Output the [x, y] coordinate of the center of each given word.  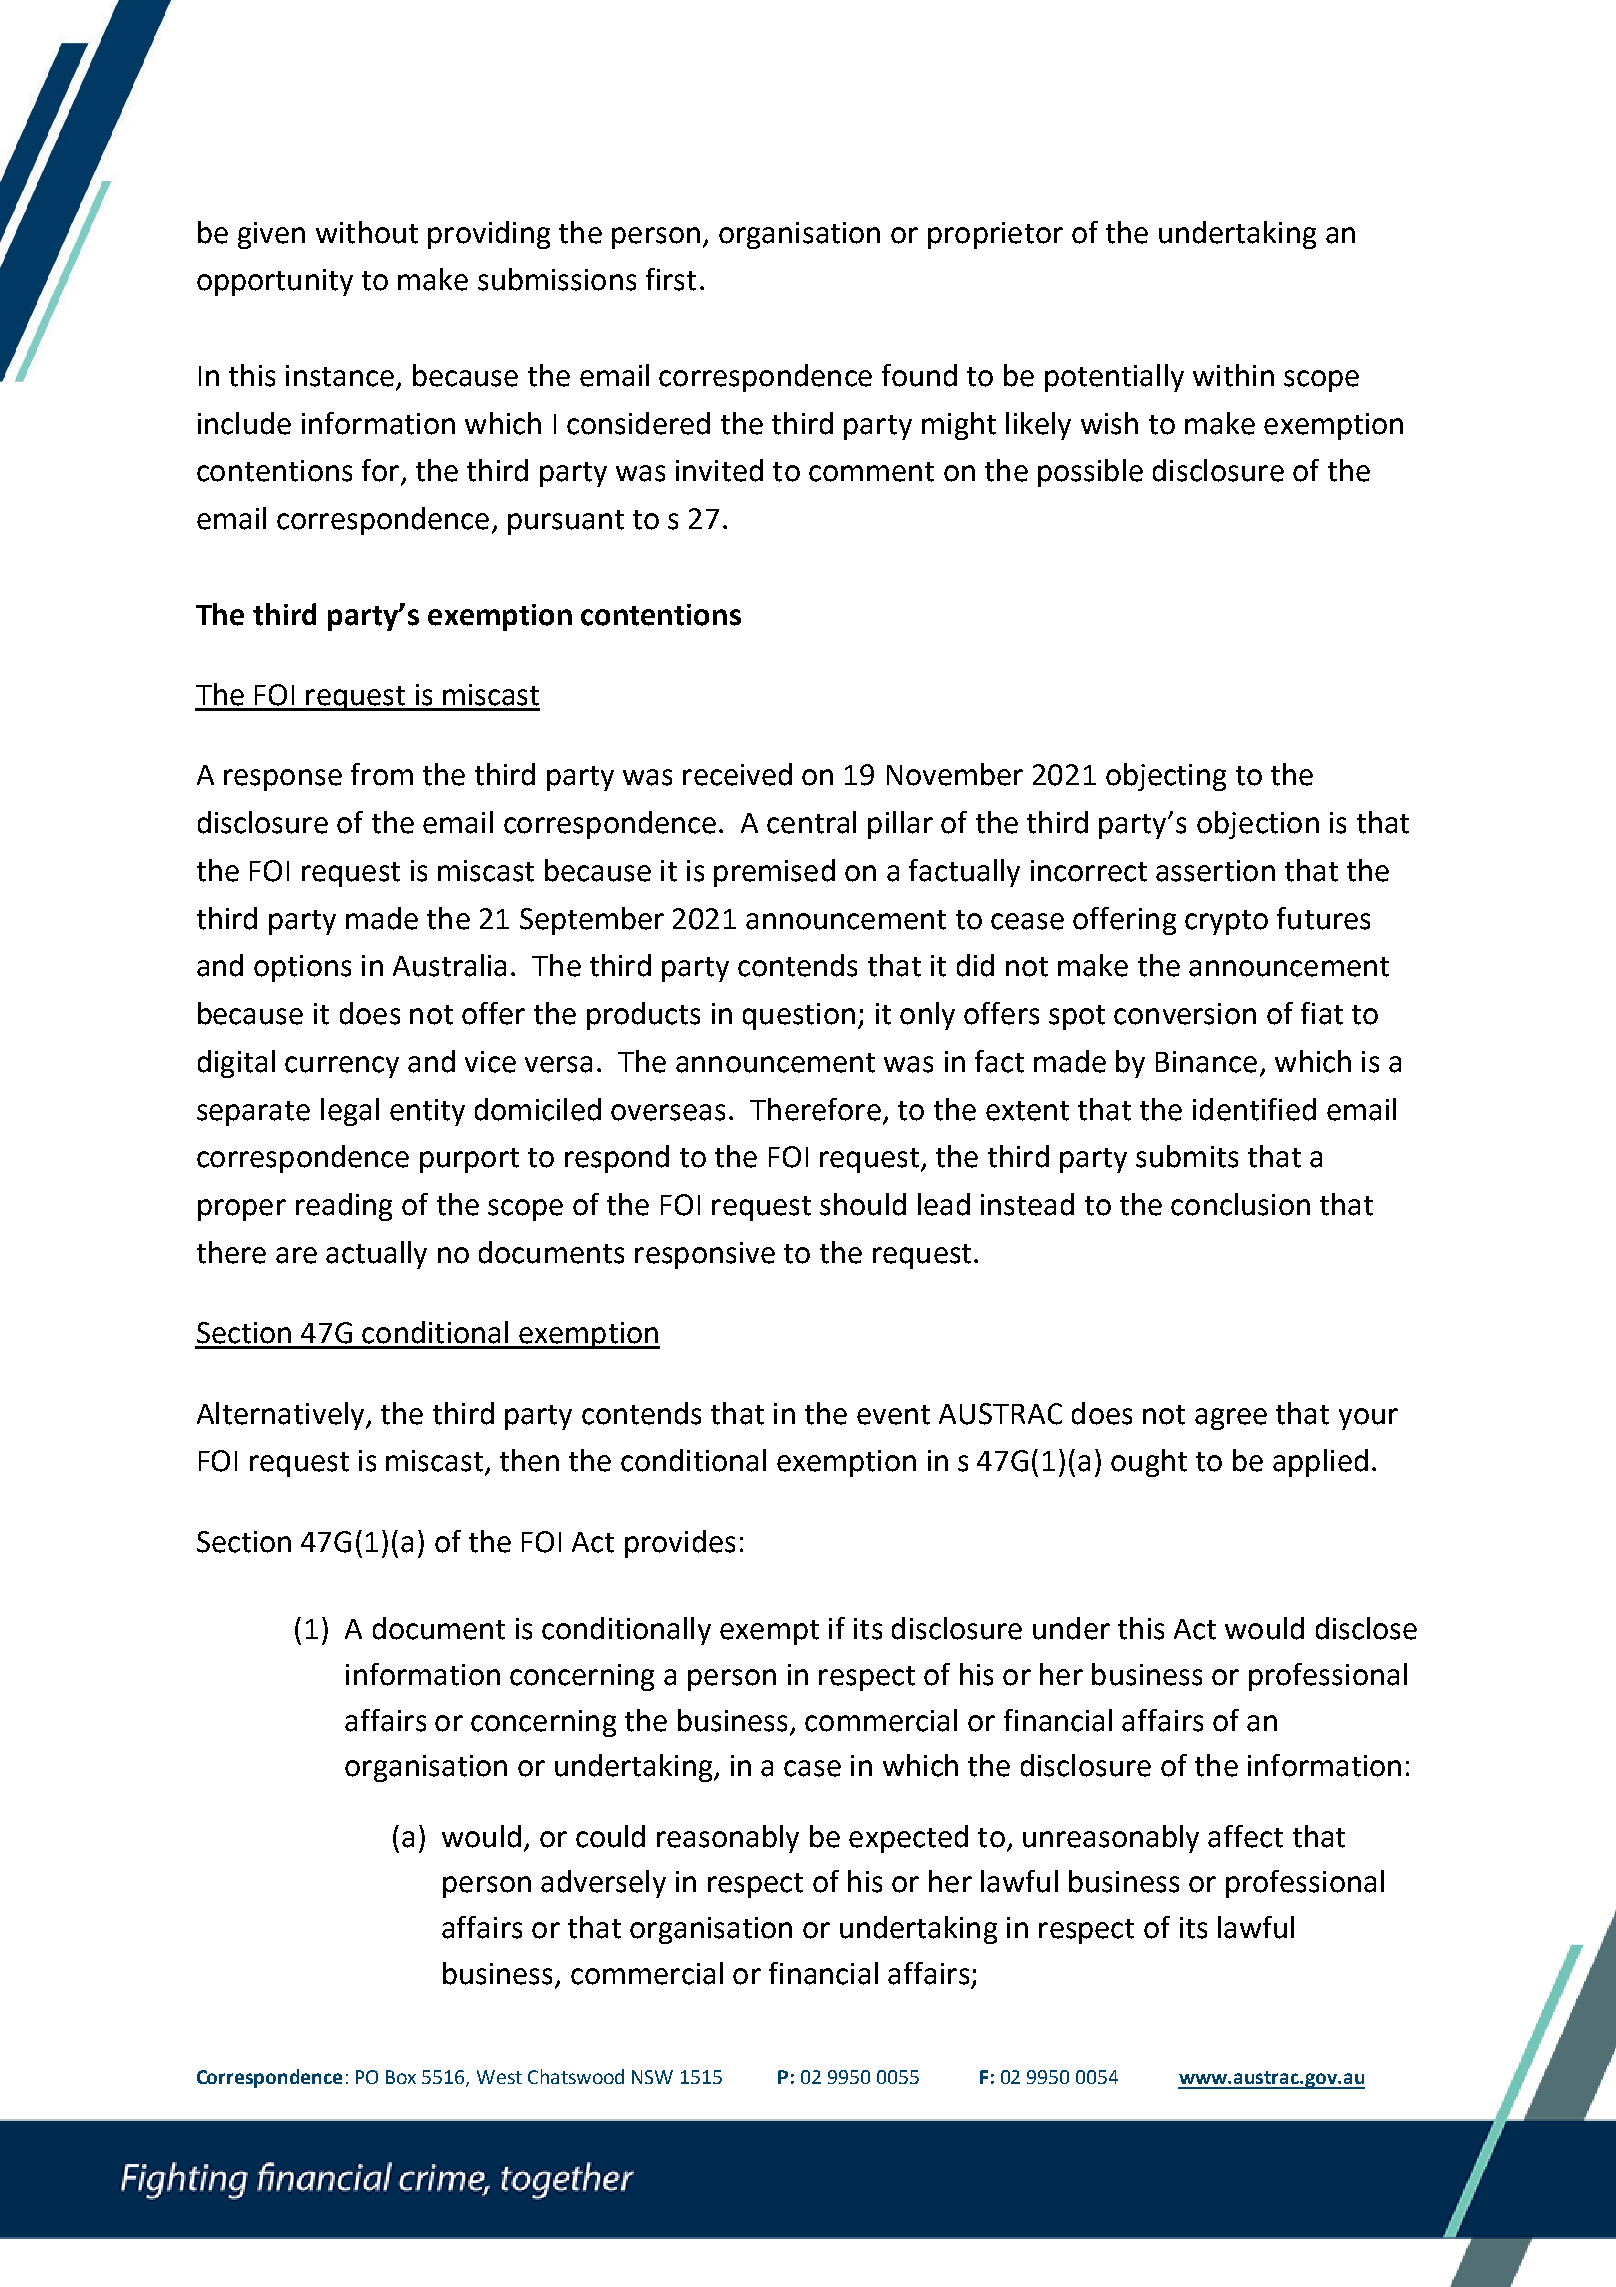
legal [350, 1112]
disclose [1366, 1628]
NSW [652, 2077]
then [529, 1460]
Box [401, 2077]
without [367, 232]
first [671, 279]
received [737, 774]
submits [1187, 1156]
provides [680, 1544]
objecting [1166, 777]
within [1233, 375]
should [863, 1204]
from [382, 774]
